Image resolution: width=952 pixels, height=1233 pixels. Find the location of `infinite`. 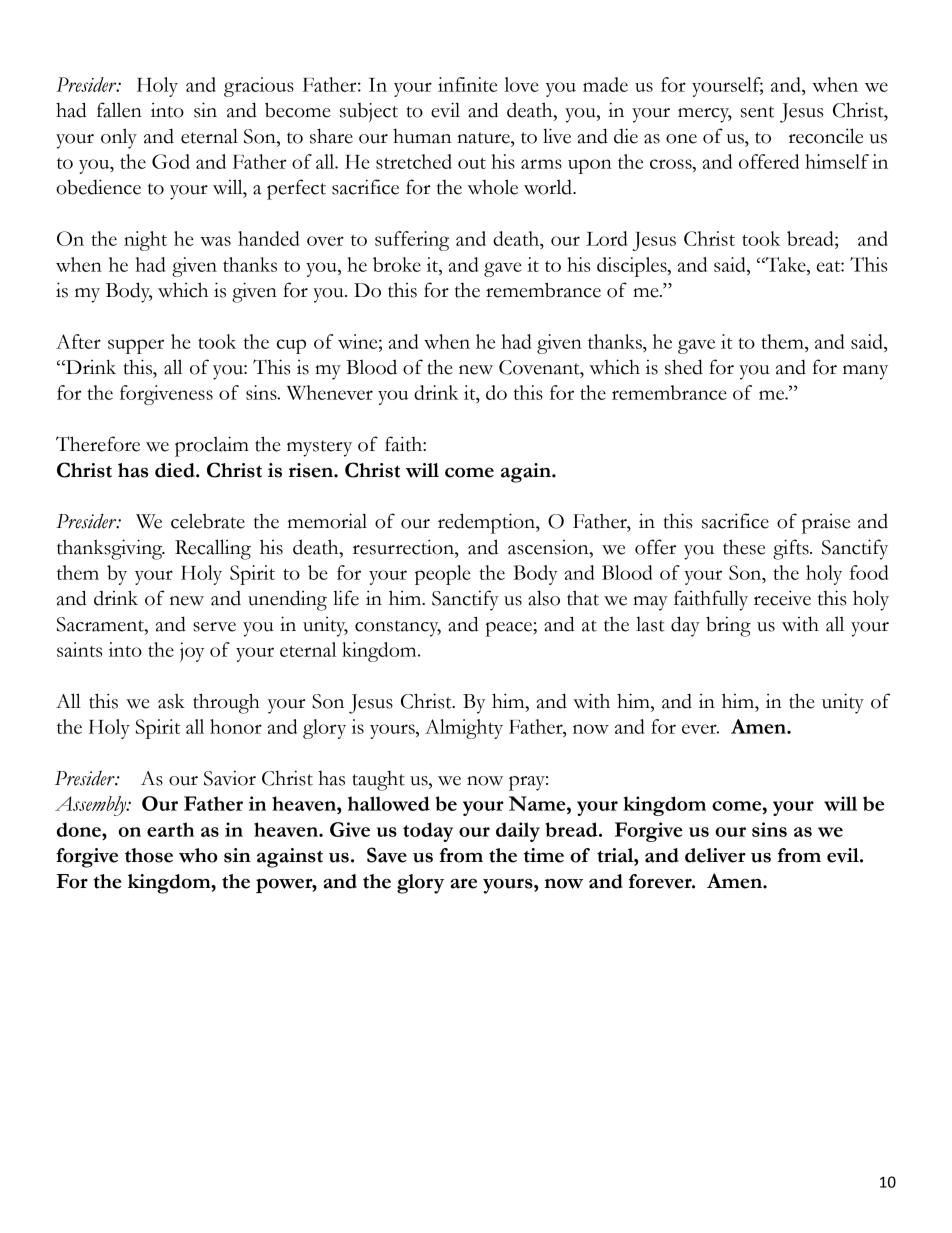

infinite is located at coordinates (467, 84).
